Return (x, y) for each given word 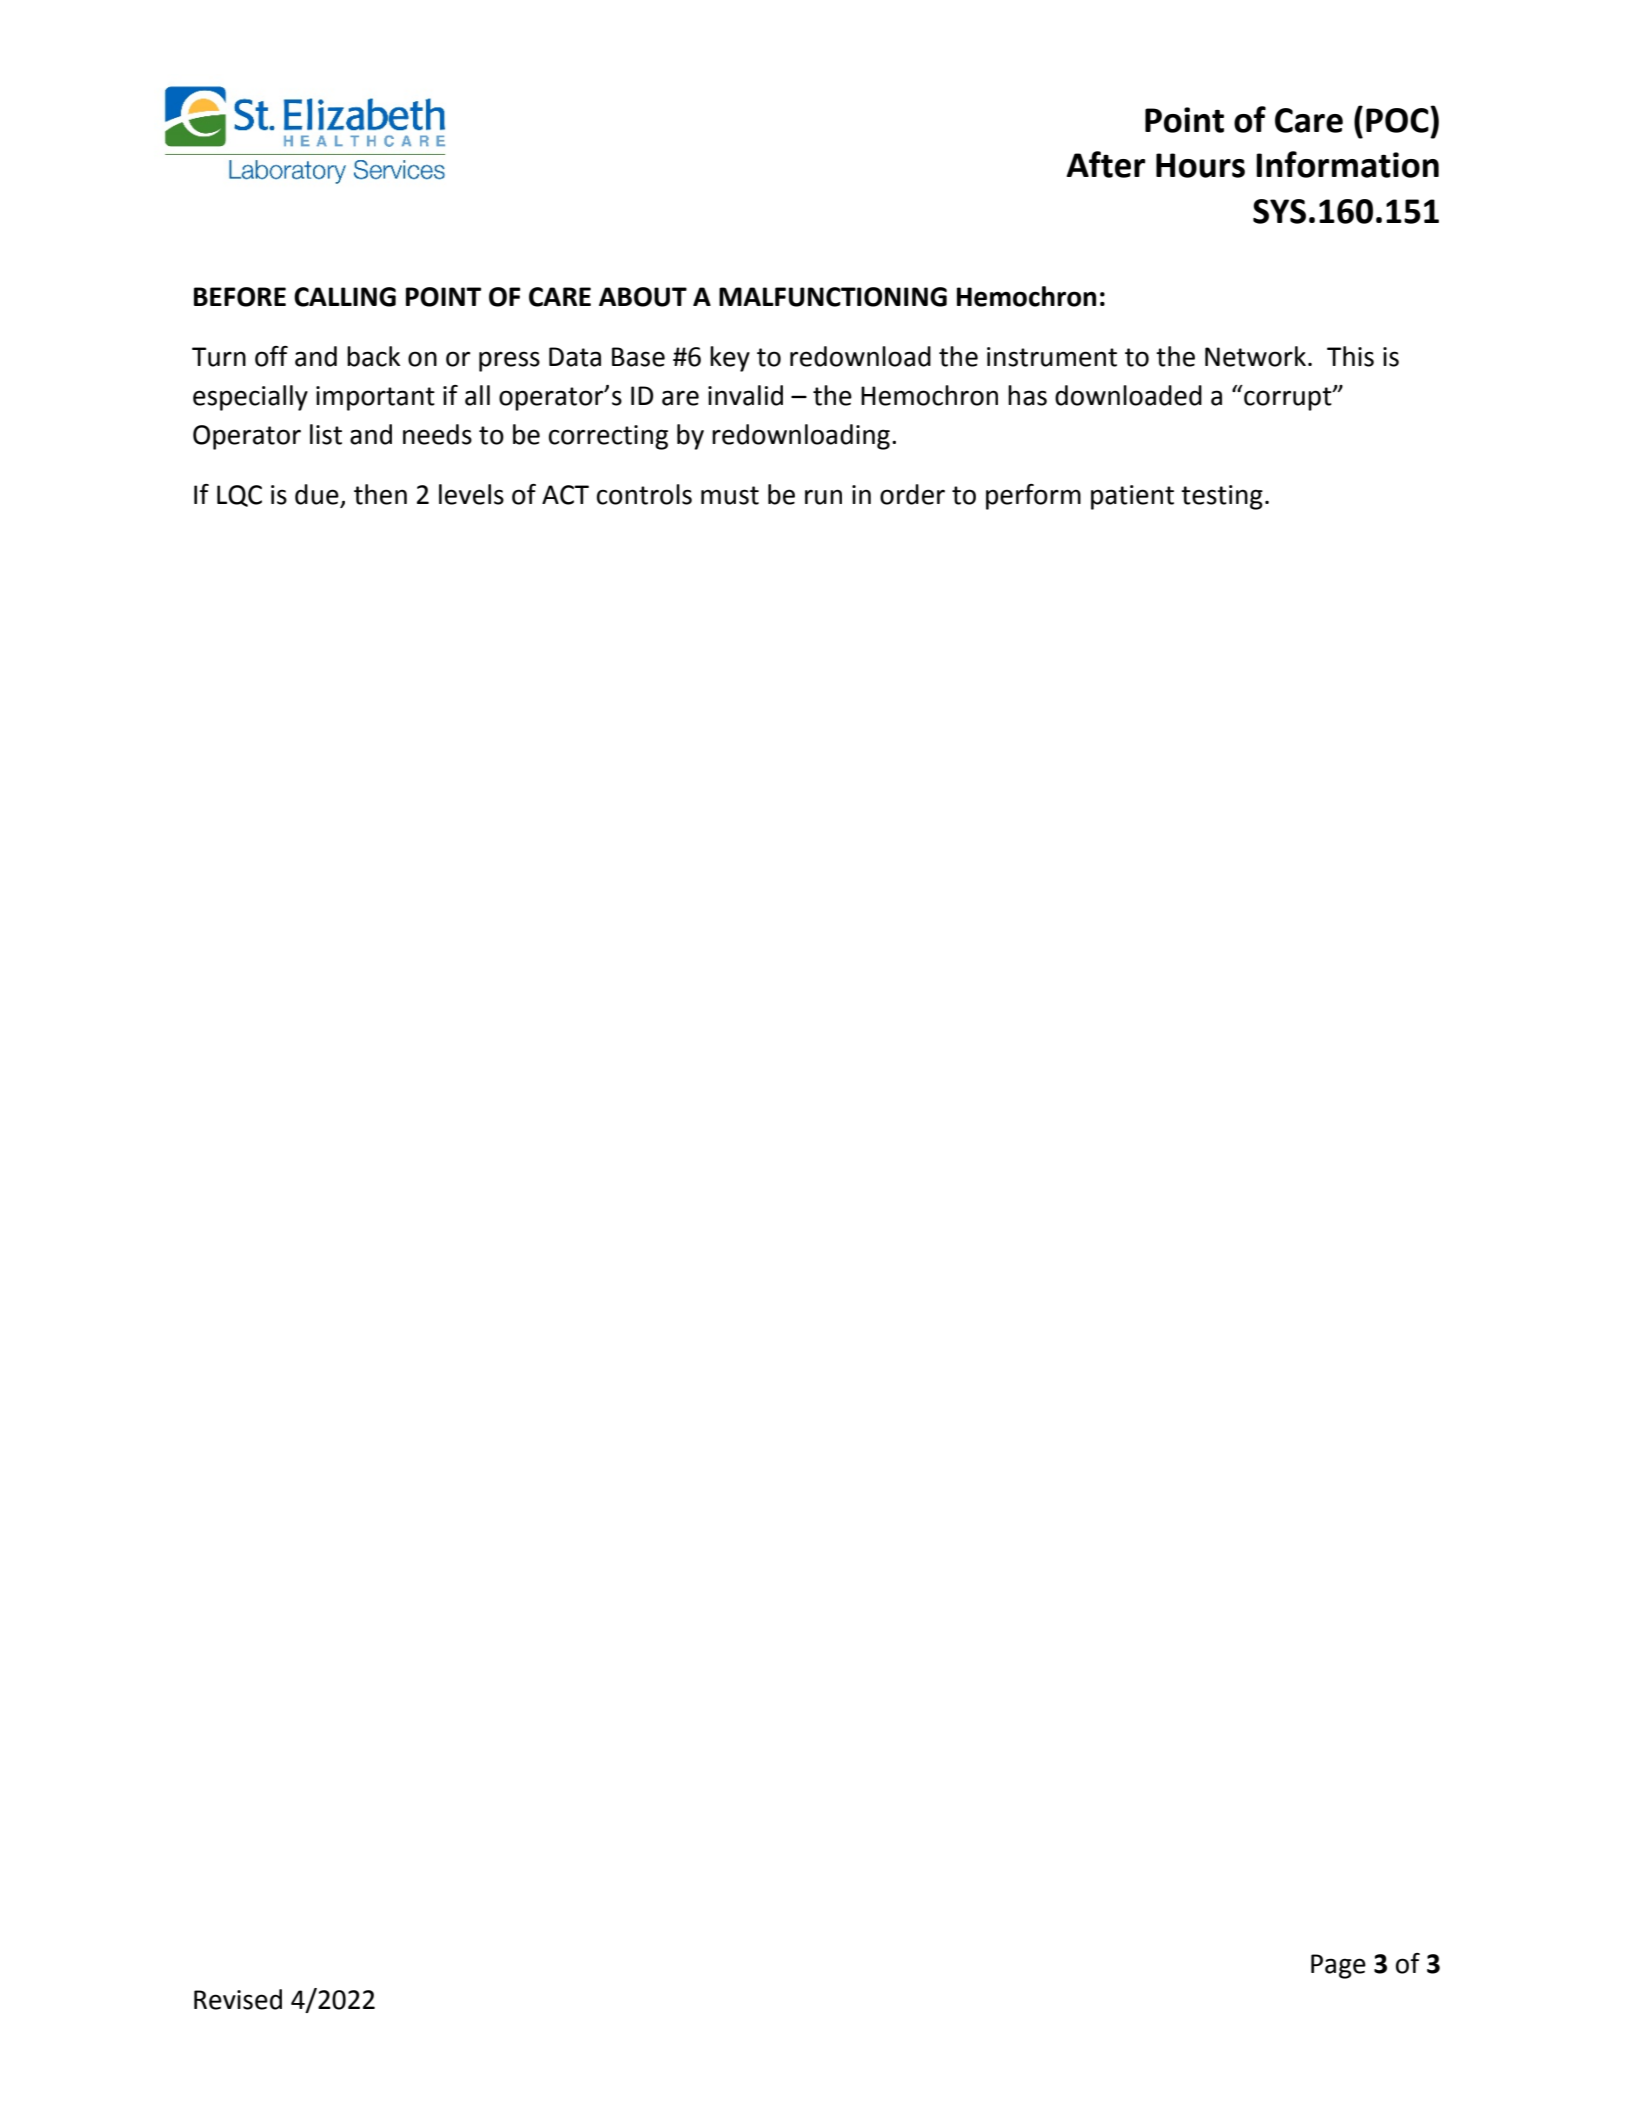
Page (1338, 1966)
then (380, 494)
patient (1132, 497)
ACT (565, 495)
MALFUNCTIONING (833, 297)
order (912, 494)
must (730, 495)
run (823, 497)
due (317, 494)
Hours (1200, 165)
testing (1222, 497)
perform (1033, 497)
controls (644, 494)
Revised (238, 1999)
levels (471, 494)
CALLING (345, 297)
